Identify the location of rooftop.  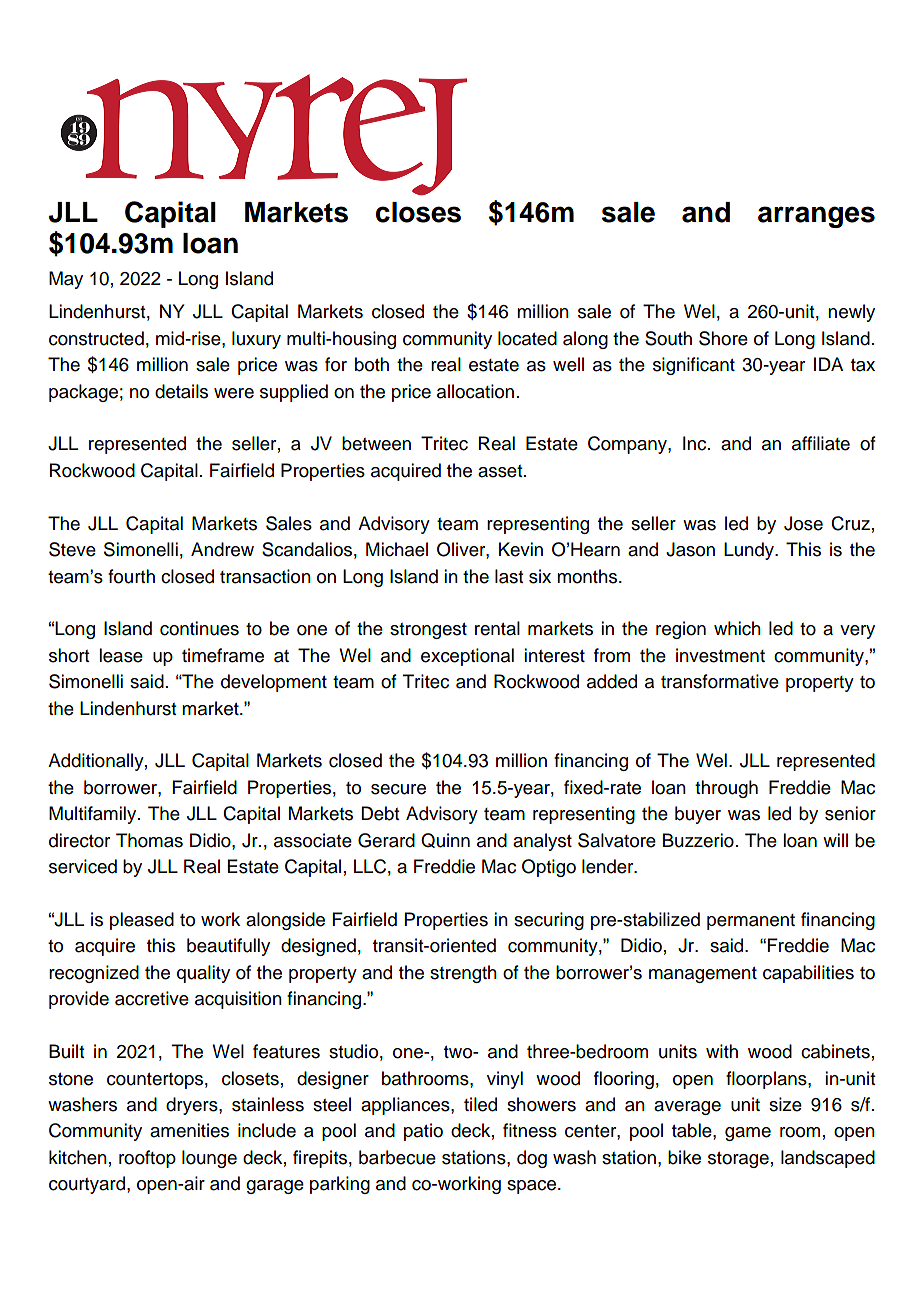
(147, 1159).
